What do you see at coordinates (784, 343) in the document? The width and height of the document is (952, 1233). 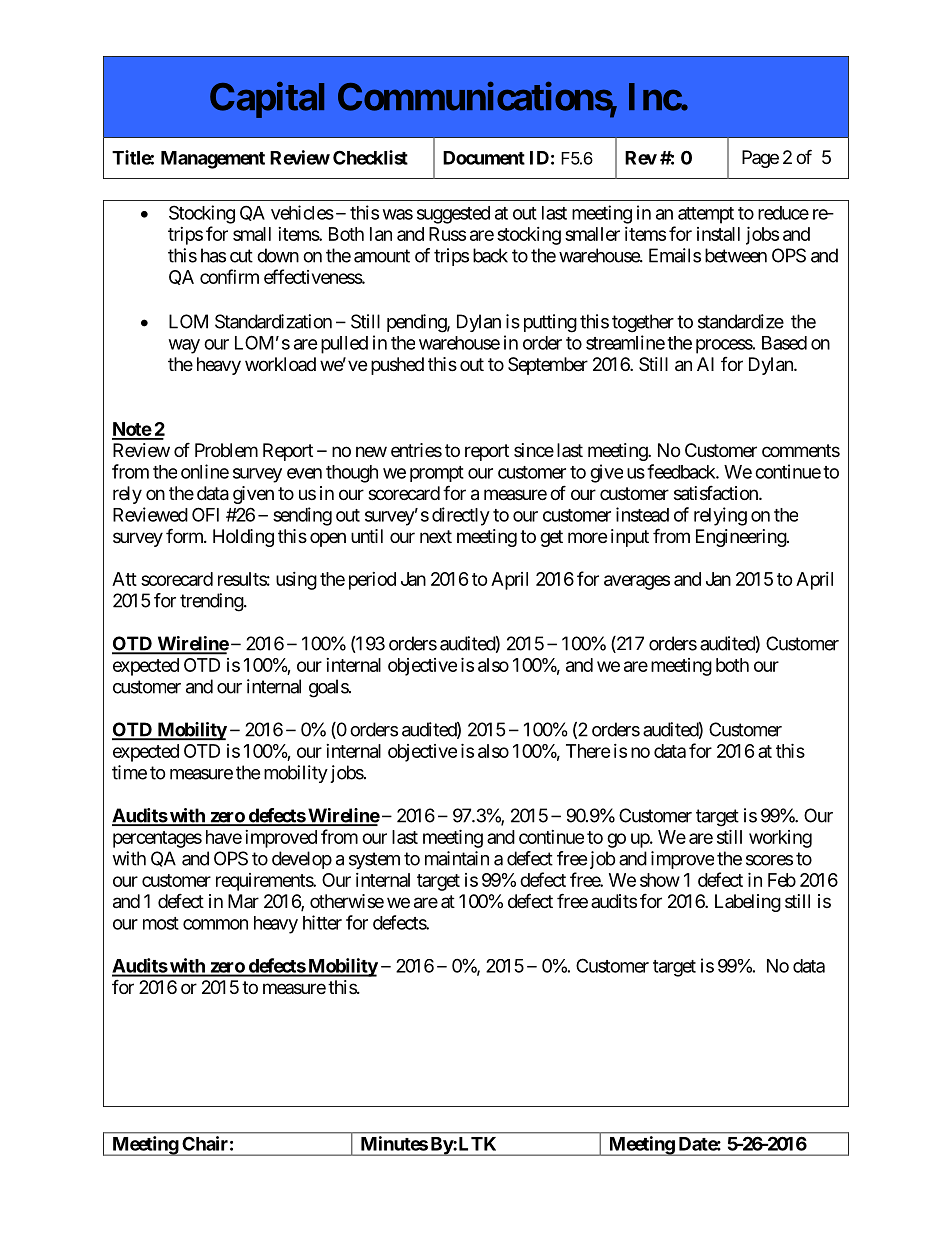 I see `Based` at bounding box center [784, 343].
